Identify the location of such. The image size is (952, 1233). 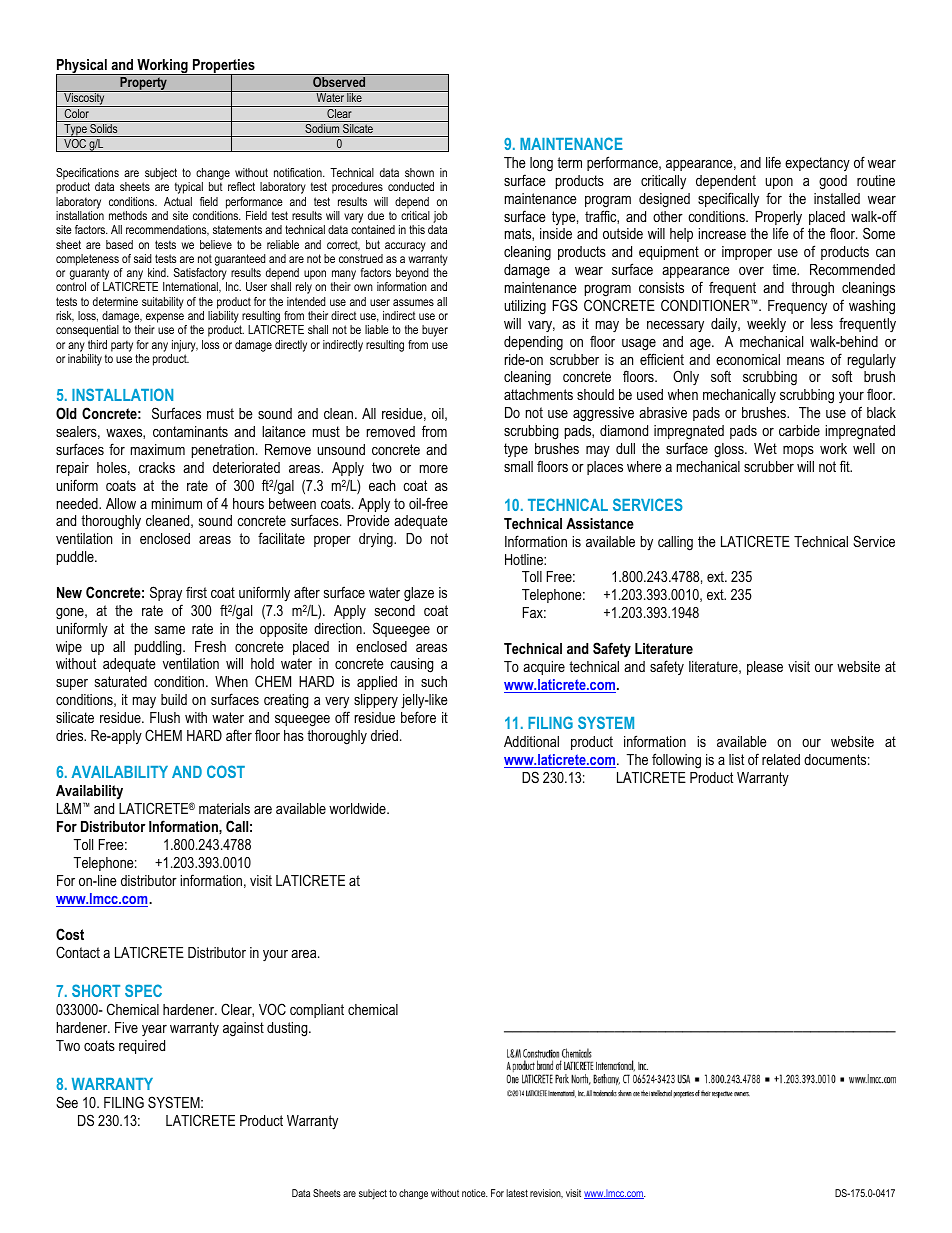
(434, 681).
